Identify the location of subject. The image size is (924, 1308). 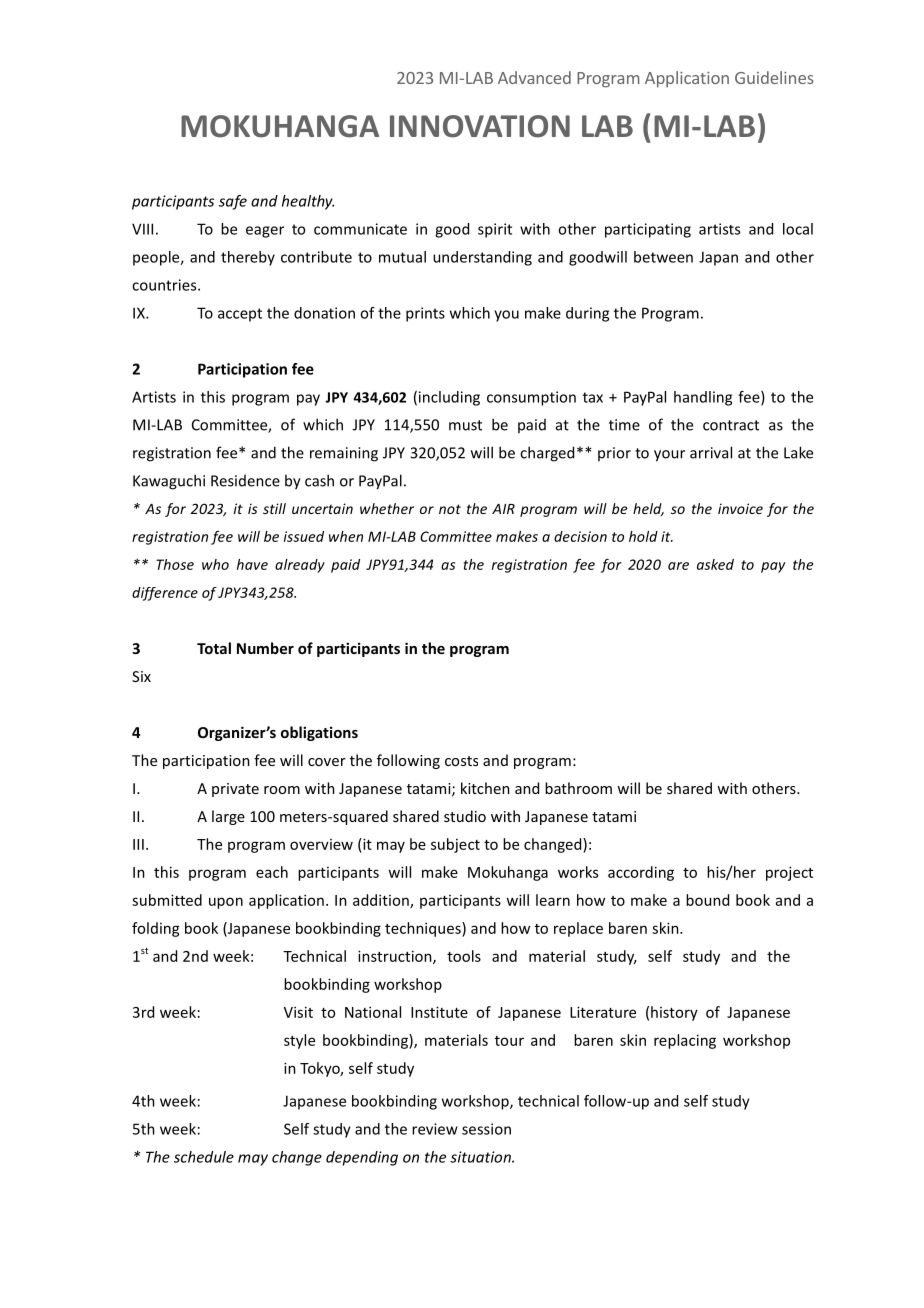
(455, 845).
